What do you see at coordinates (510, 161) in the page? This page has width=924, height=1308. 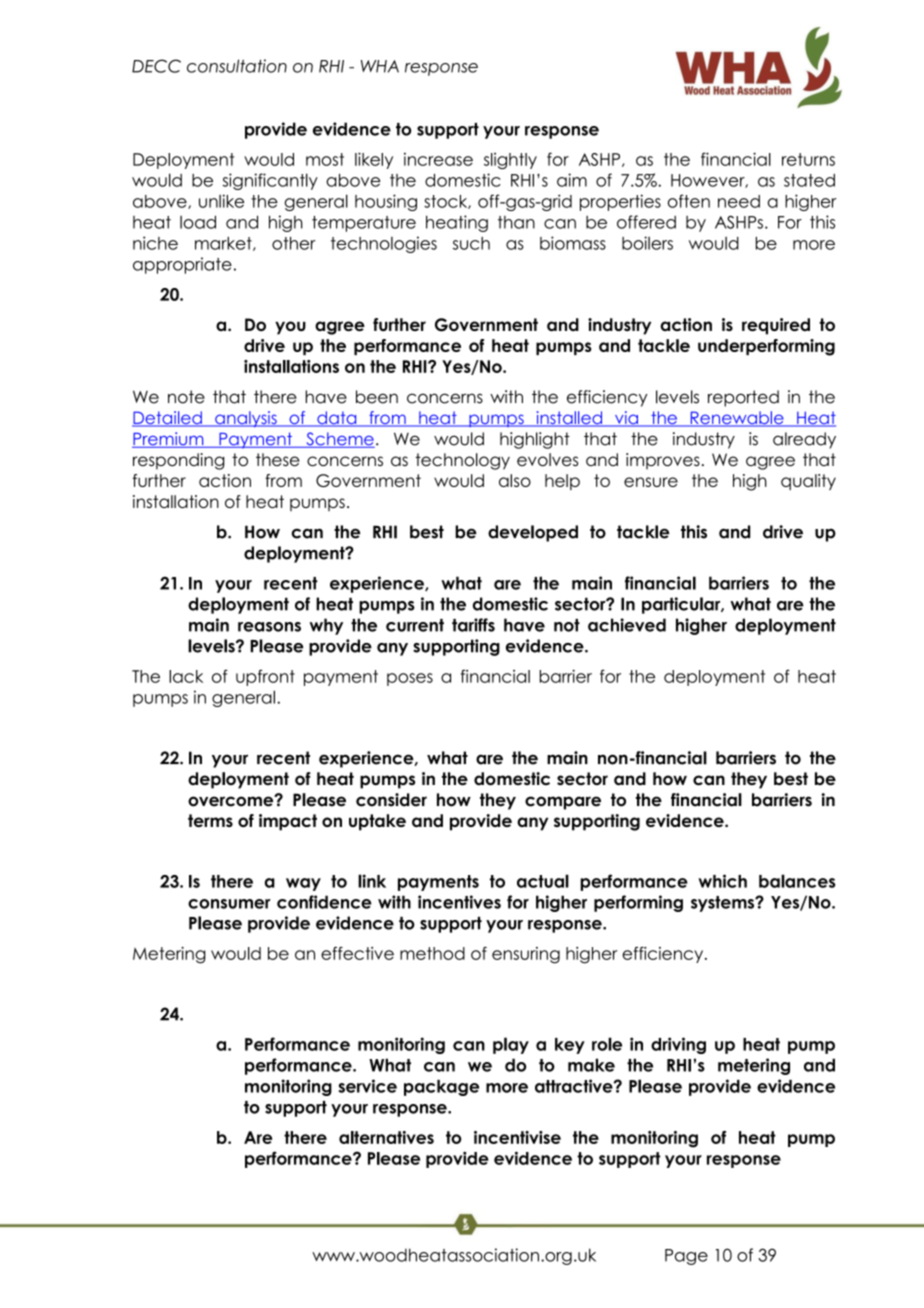 I see `slightly` at bounding box center [510, 161].
